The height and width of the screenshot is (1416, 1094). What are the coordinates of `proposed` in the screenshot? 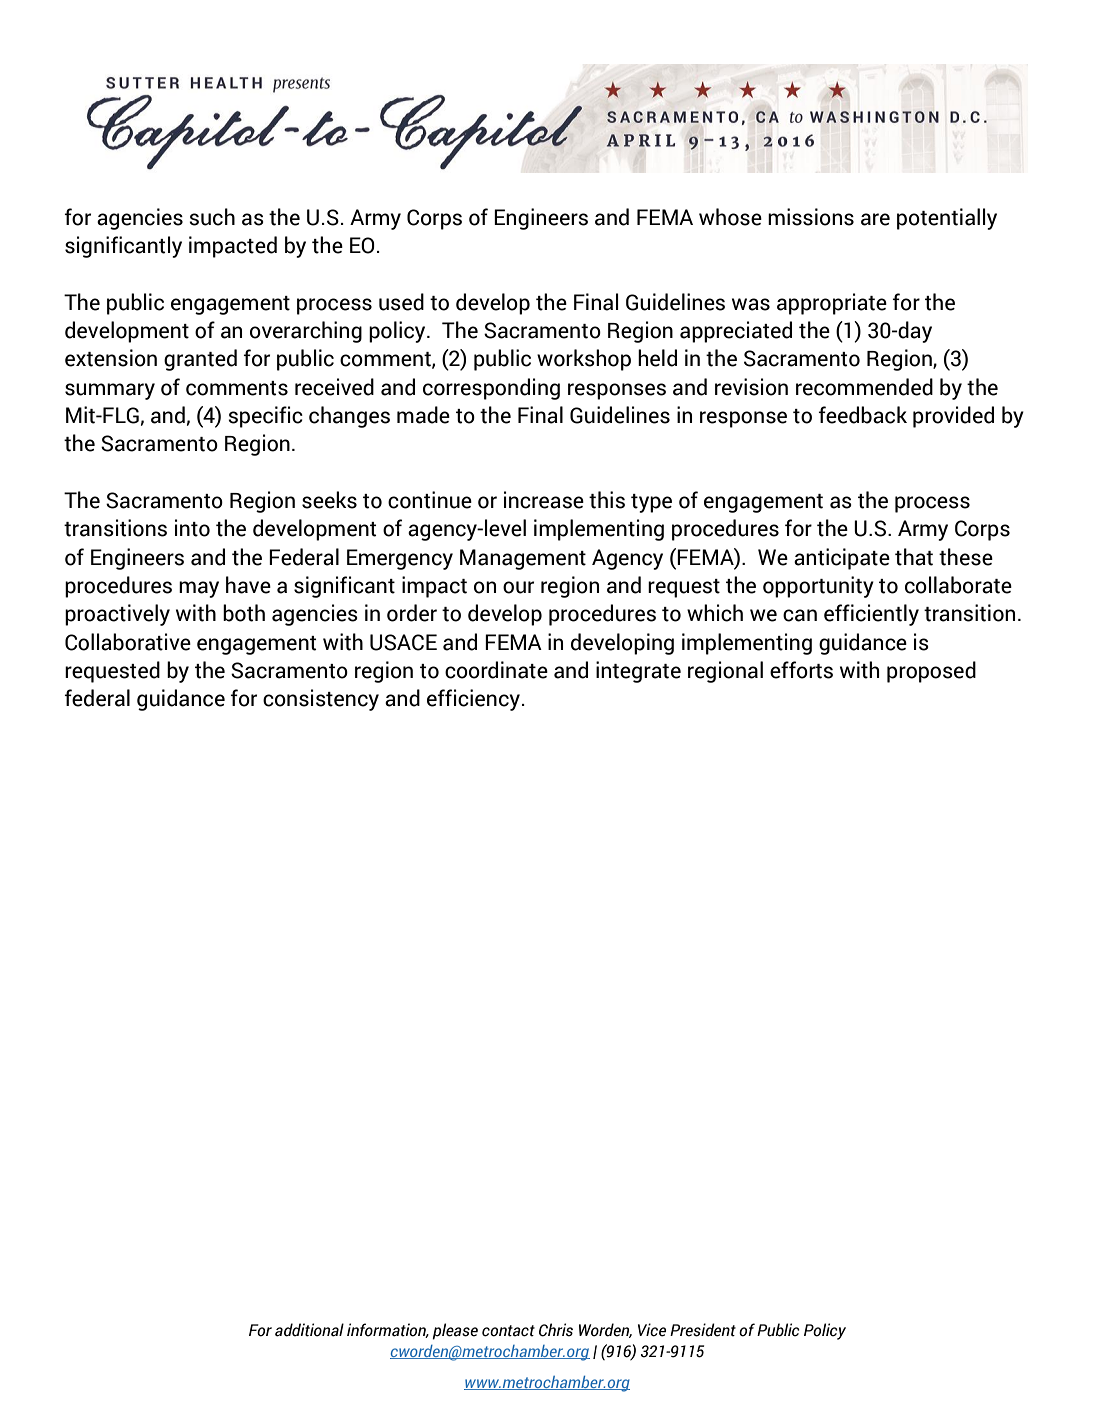 It's located at (931, 672).
